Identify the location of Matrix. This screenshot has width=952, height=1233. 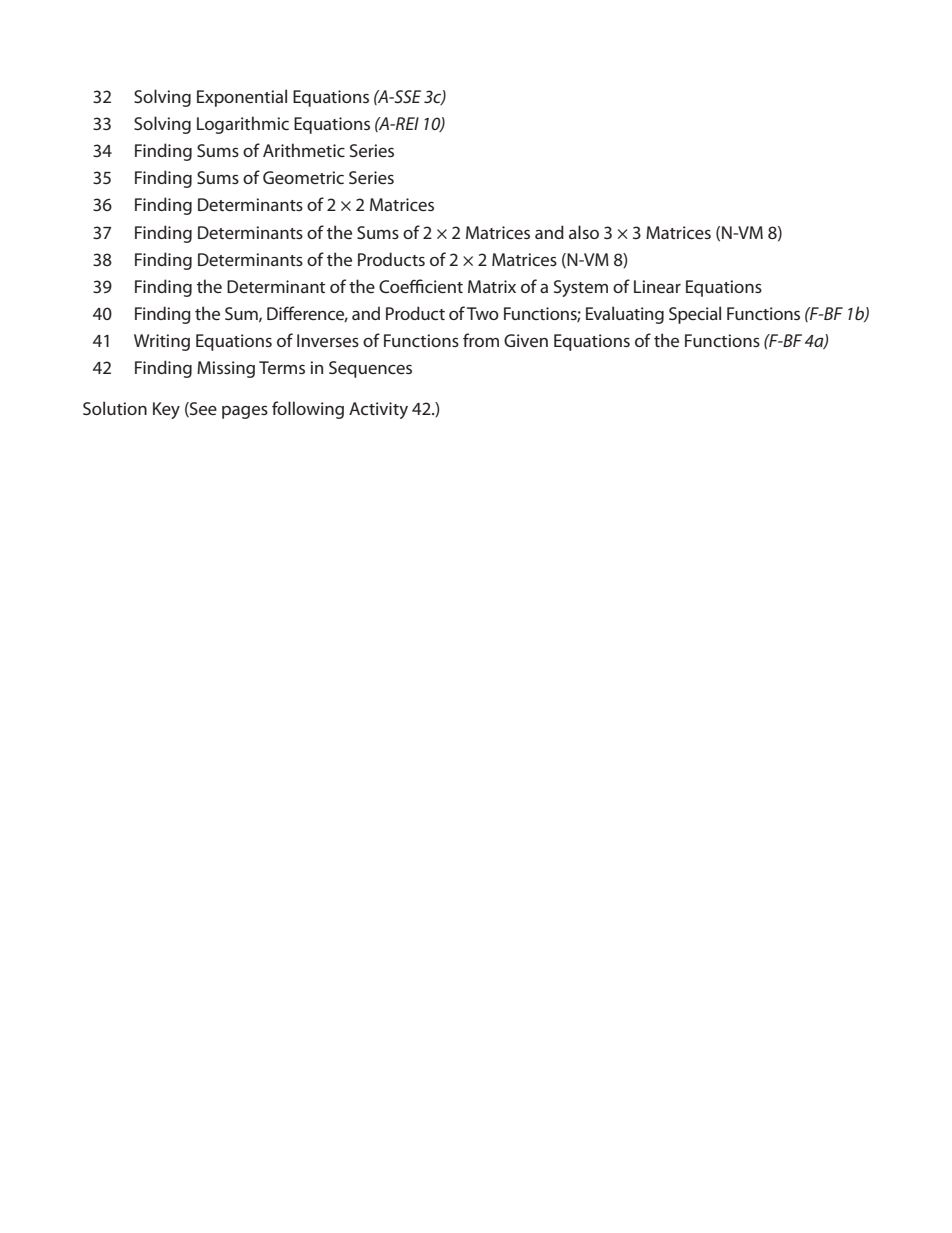
(492, 286).
